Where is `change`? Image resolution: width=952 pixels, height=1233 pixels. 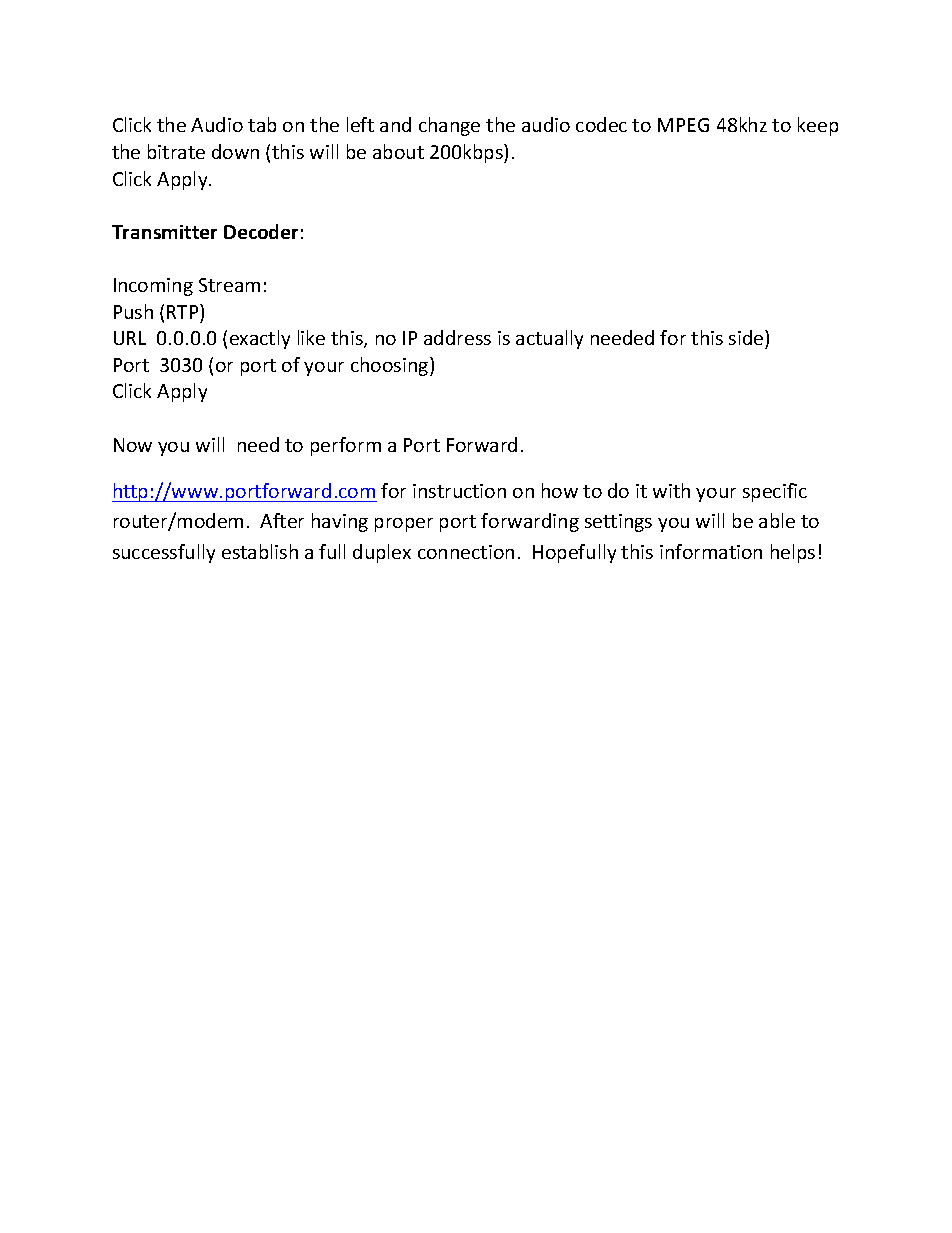
change is located at coordinates (449, 126).
